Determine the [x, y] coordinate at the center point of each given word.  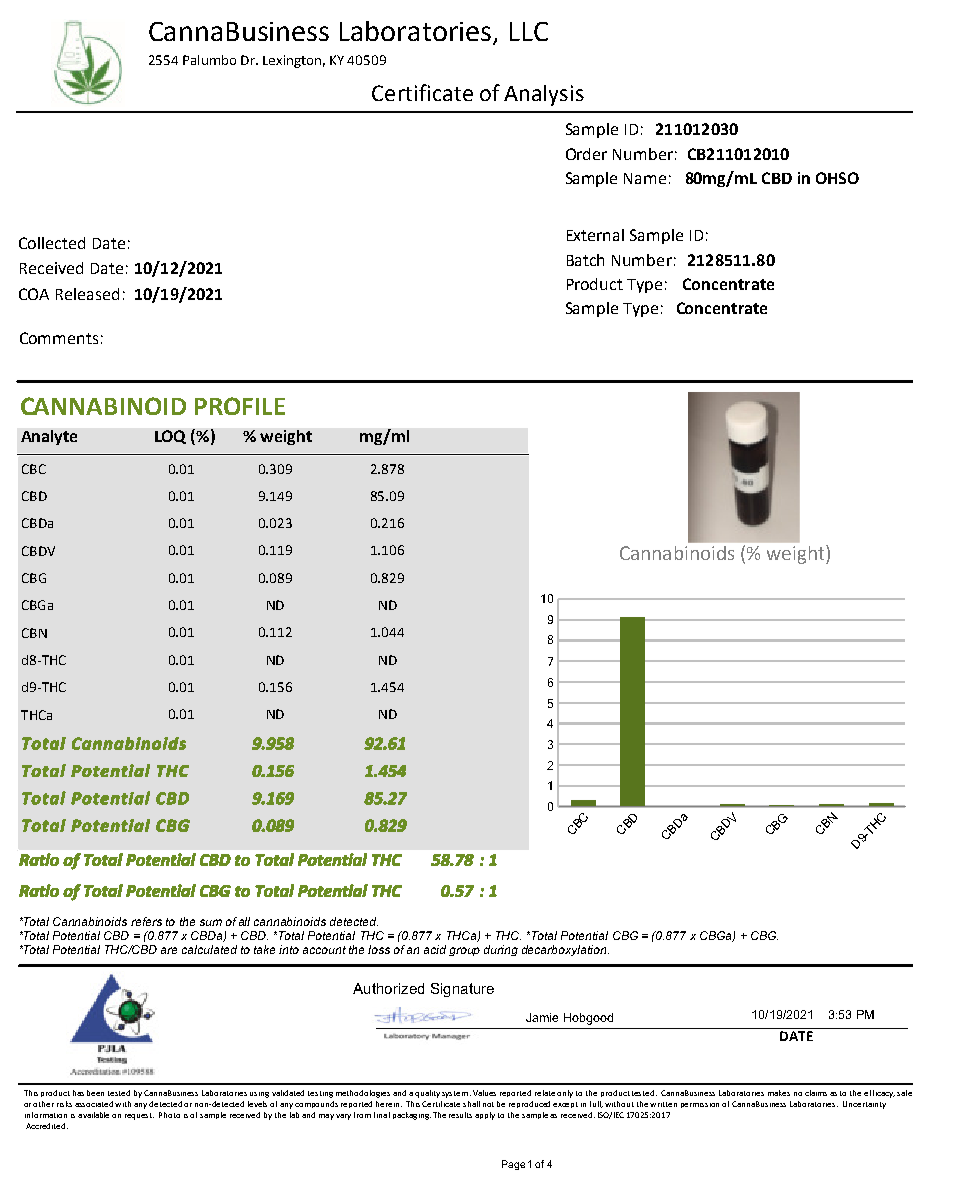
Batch [585, 260]
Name [645, 178]
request [139, 1116]
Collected [52, 243]
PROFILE [240, 406]
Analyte [49, 437]
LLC [529, 31]
